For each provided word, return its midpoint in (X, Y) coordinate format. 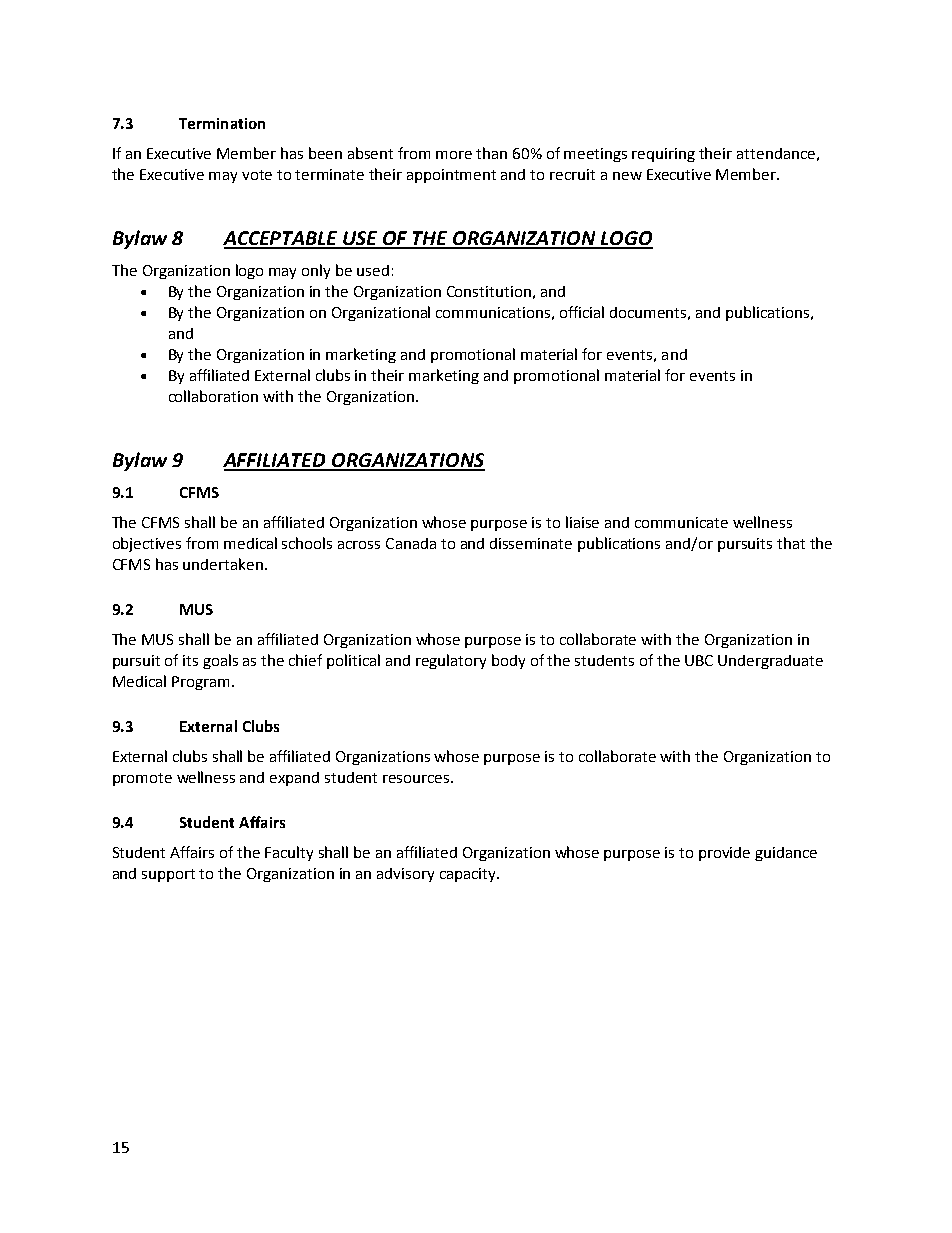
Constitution (489, 291)
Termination (222, 123)
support (168, 875)
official (582, 312)
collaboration (213, 396)
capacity (469, 875)
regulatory (451, 661)
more (454, 155)
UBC (699, 660)
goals (220, 661)
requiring (663, 155)
